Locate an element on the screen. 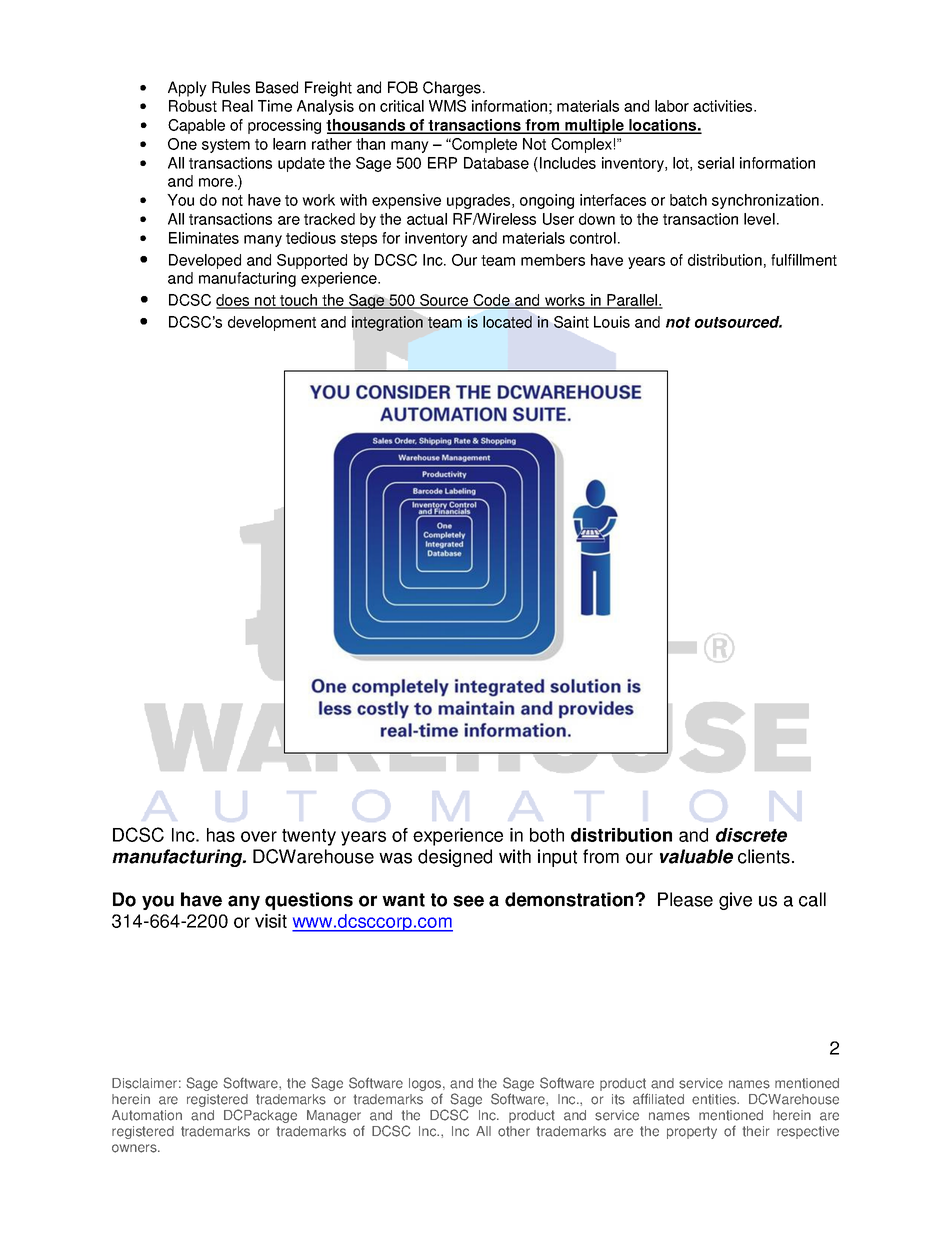 The width and height of the screenshot is (952, 1233). WMS is located at coordinates (447, 106).
